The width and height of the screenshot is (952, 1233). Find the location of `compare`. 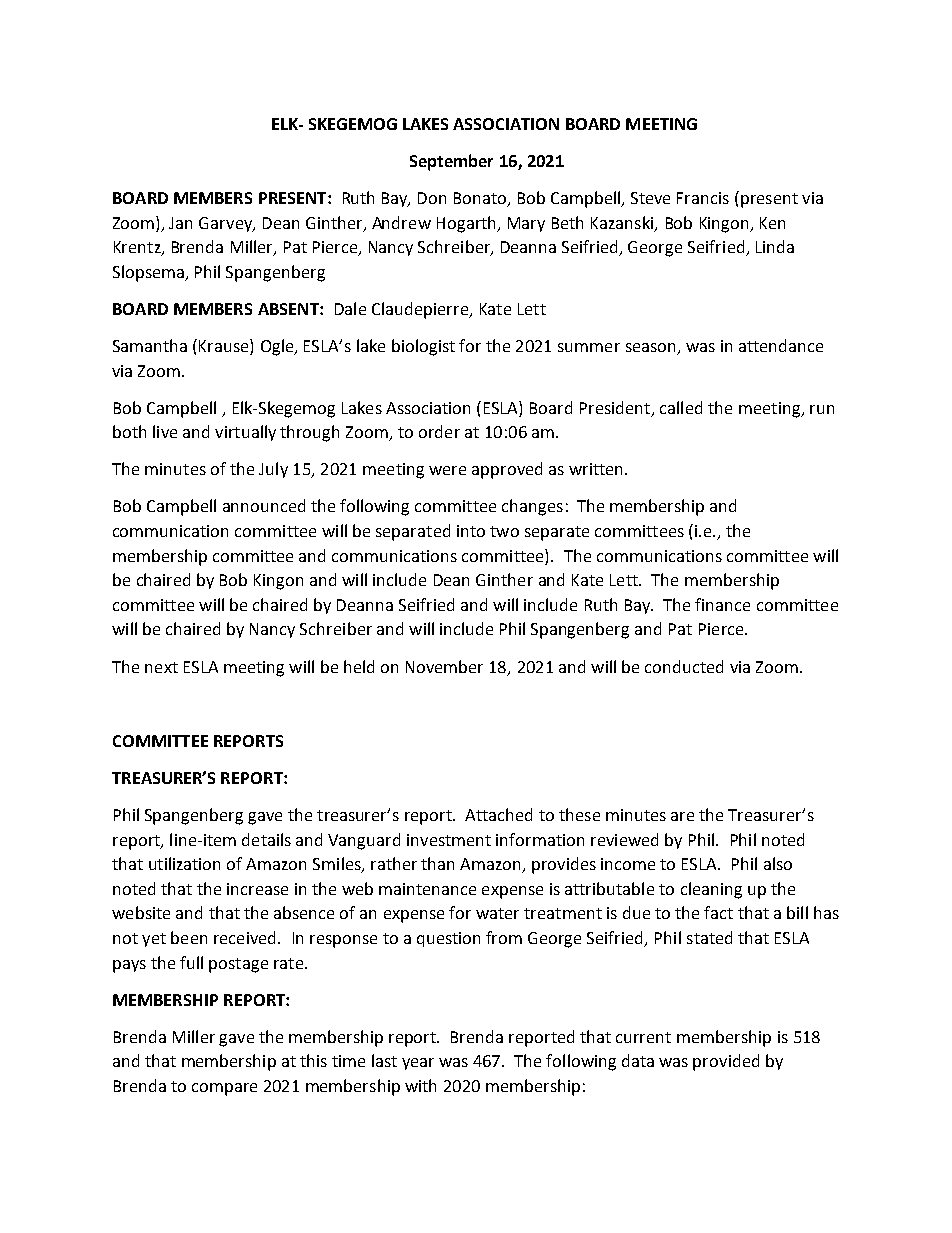

compare is located at coordinates (224, 1089).
